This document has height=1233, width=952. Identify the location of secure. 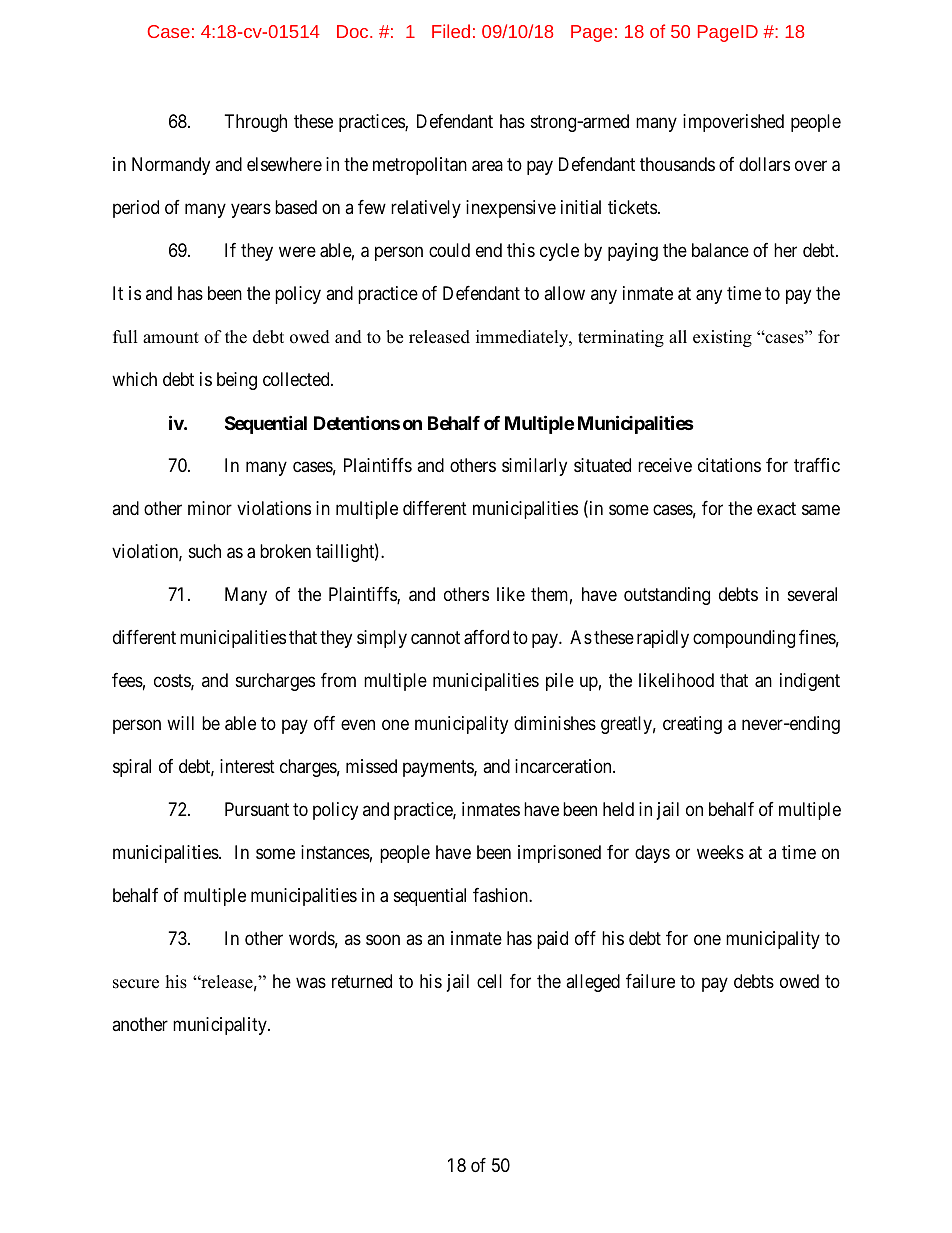
(136, 984).
